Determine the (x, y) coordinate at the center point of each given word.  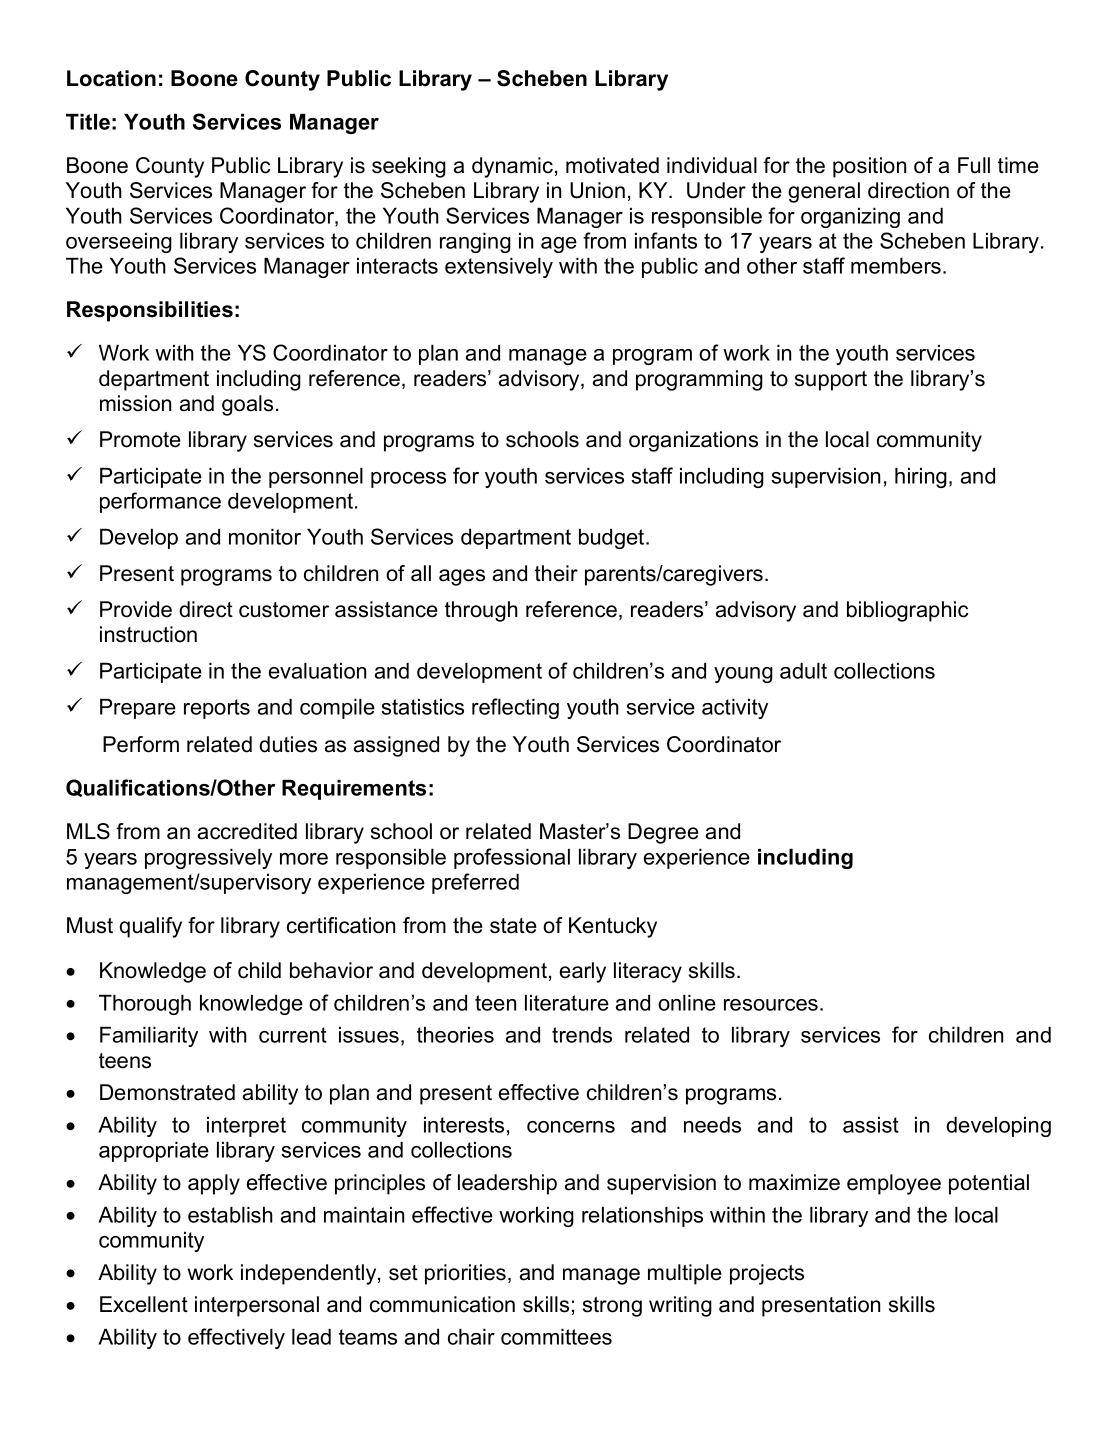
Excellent (144, 1304)
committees (556, 1337)
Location (111, 78)
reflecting (515, 708)
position (869, 167)
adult (803, 671)
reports (217, 709)
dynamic (512, 167)
